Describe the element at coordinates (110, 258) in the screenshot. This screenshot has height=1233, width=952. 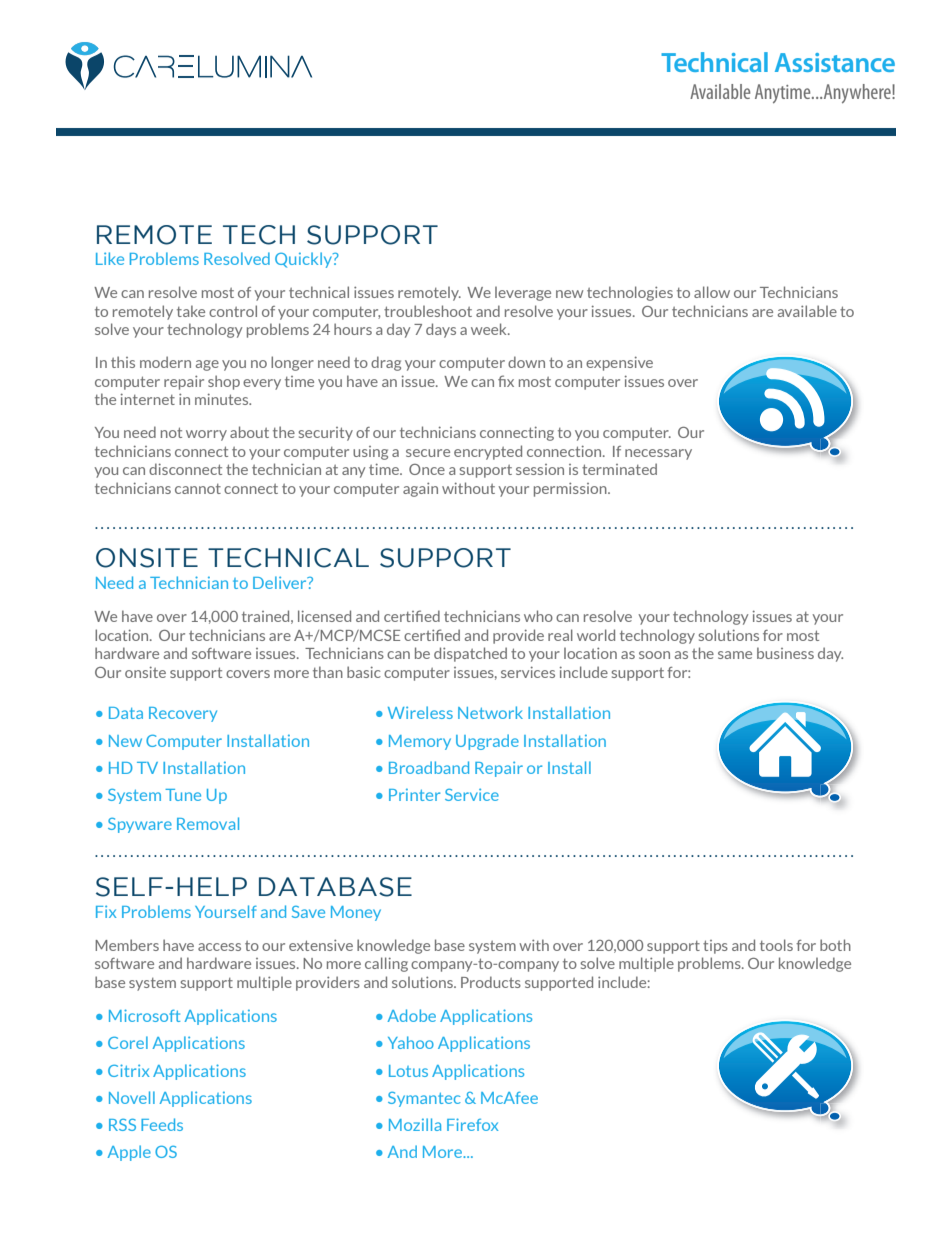
I see `Like` at that location.
